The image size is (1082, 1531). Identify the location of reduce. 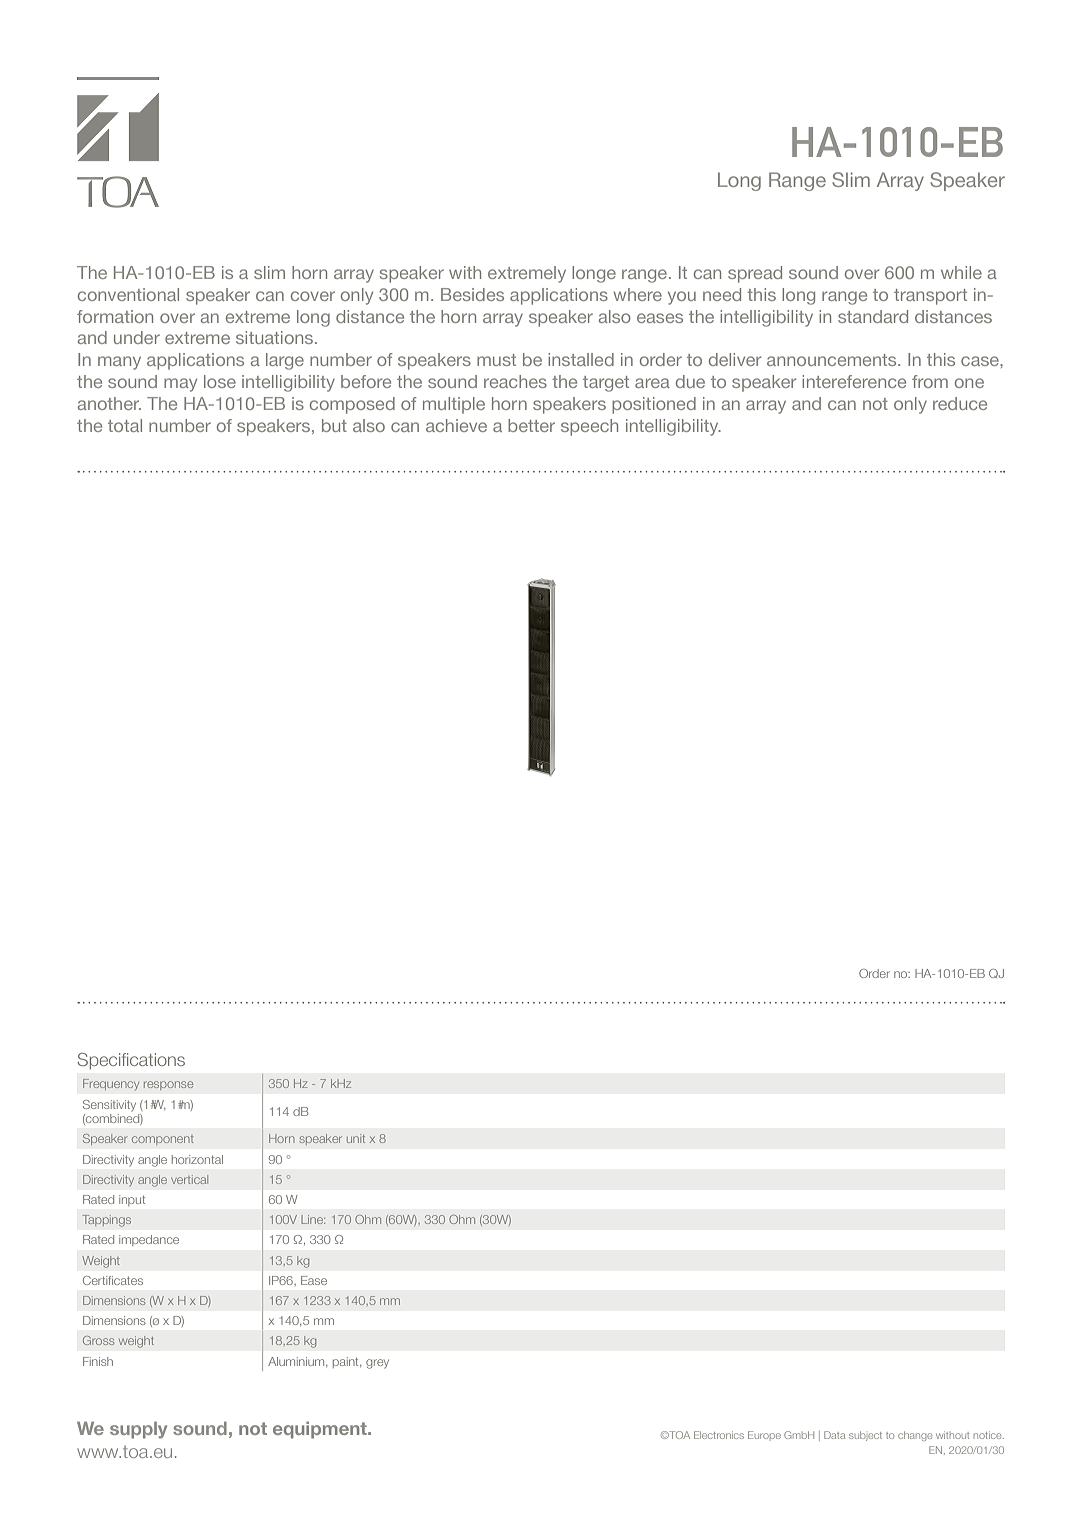
(960, 403).
